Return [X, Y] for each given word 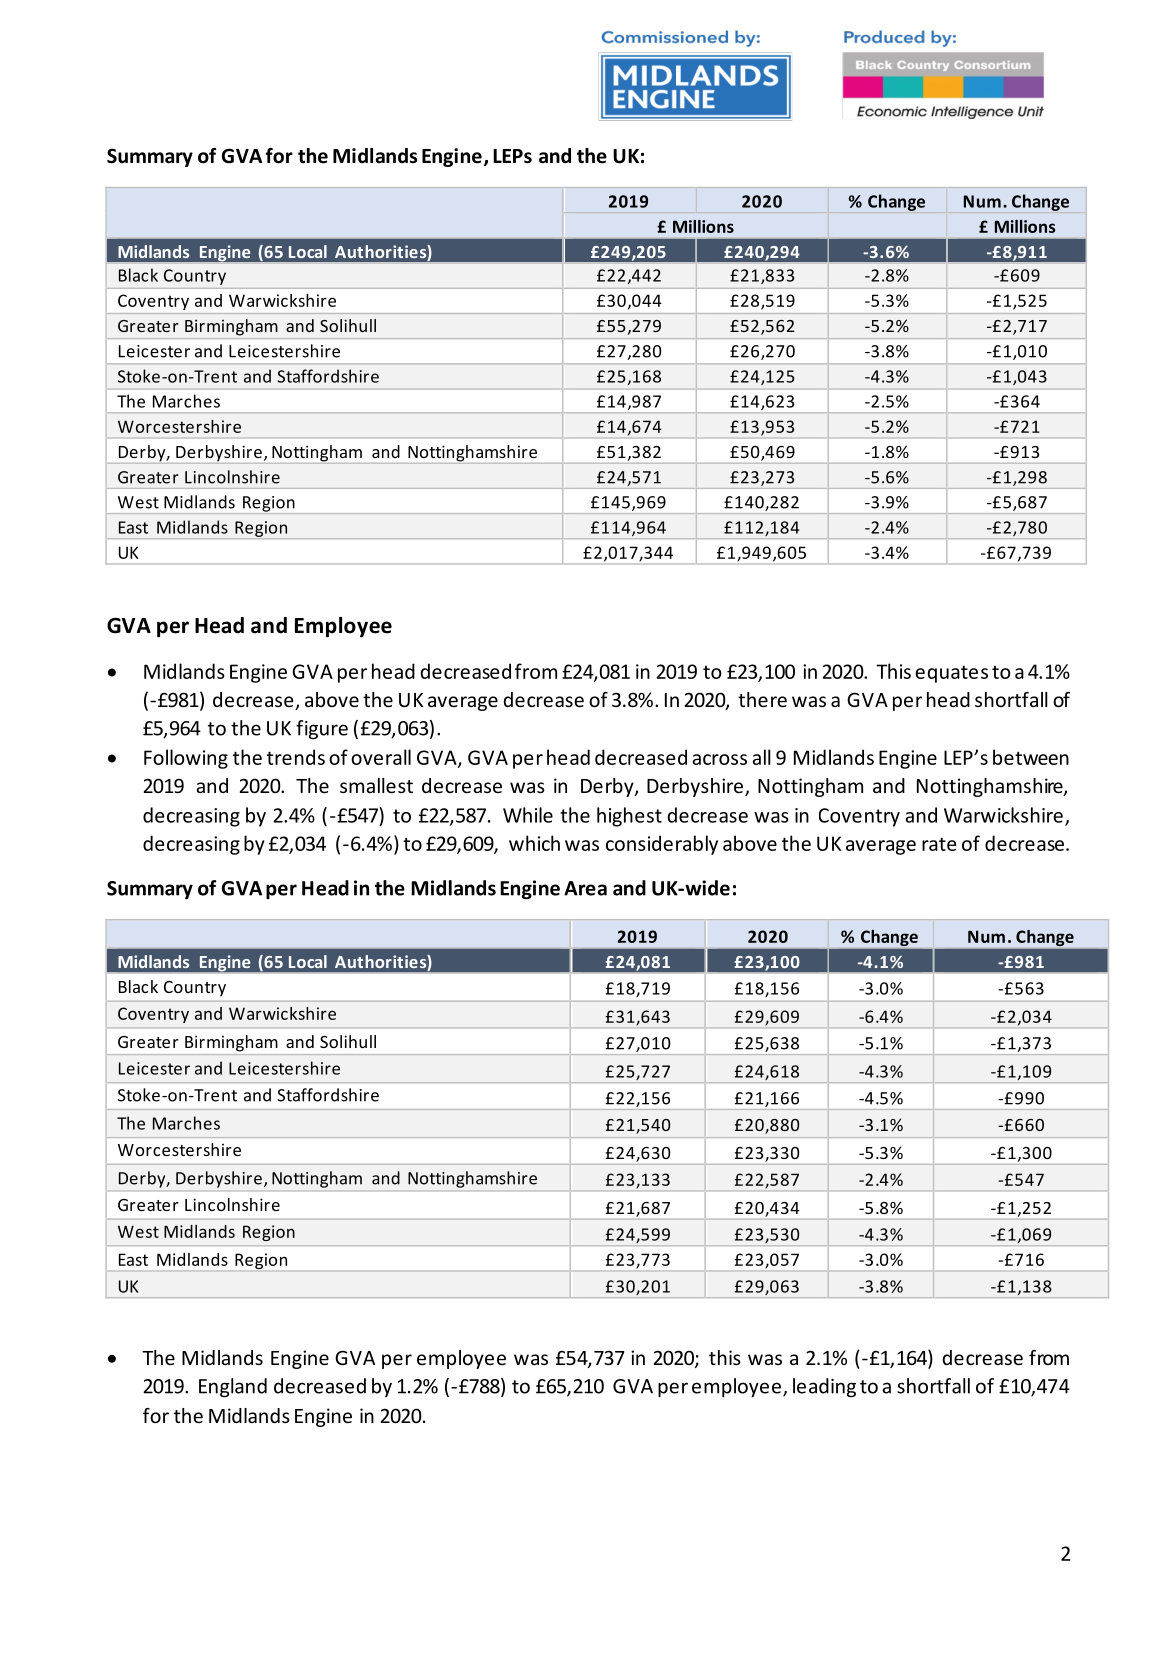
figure [322, 729]
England [233, 1387]
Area [585, 888]
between [1031, 757]
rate [939, 844]
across [719, 759]
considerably [662, 845]
